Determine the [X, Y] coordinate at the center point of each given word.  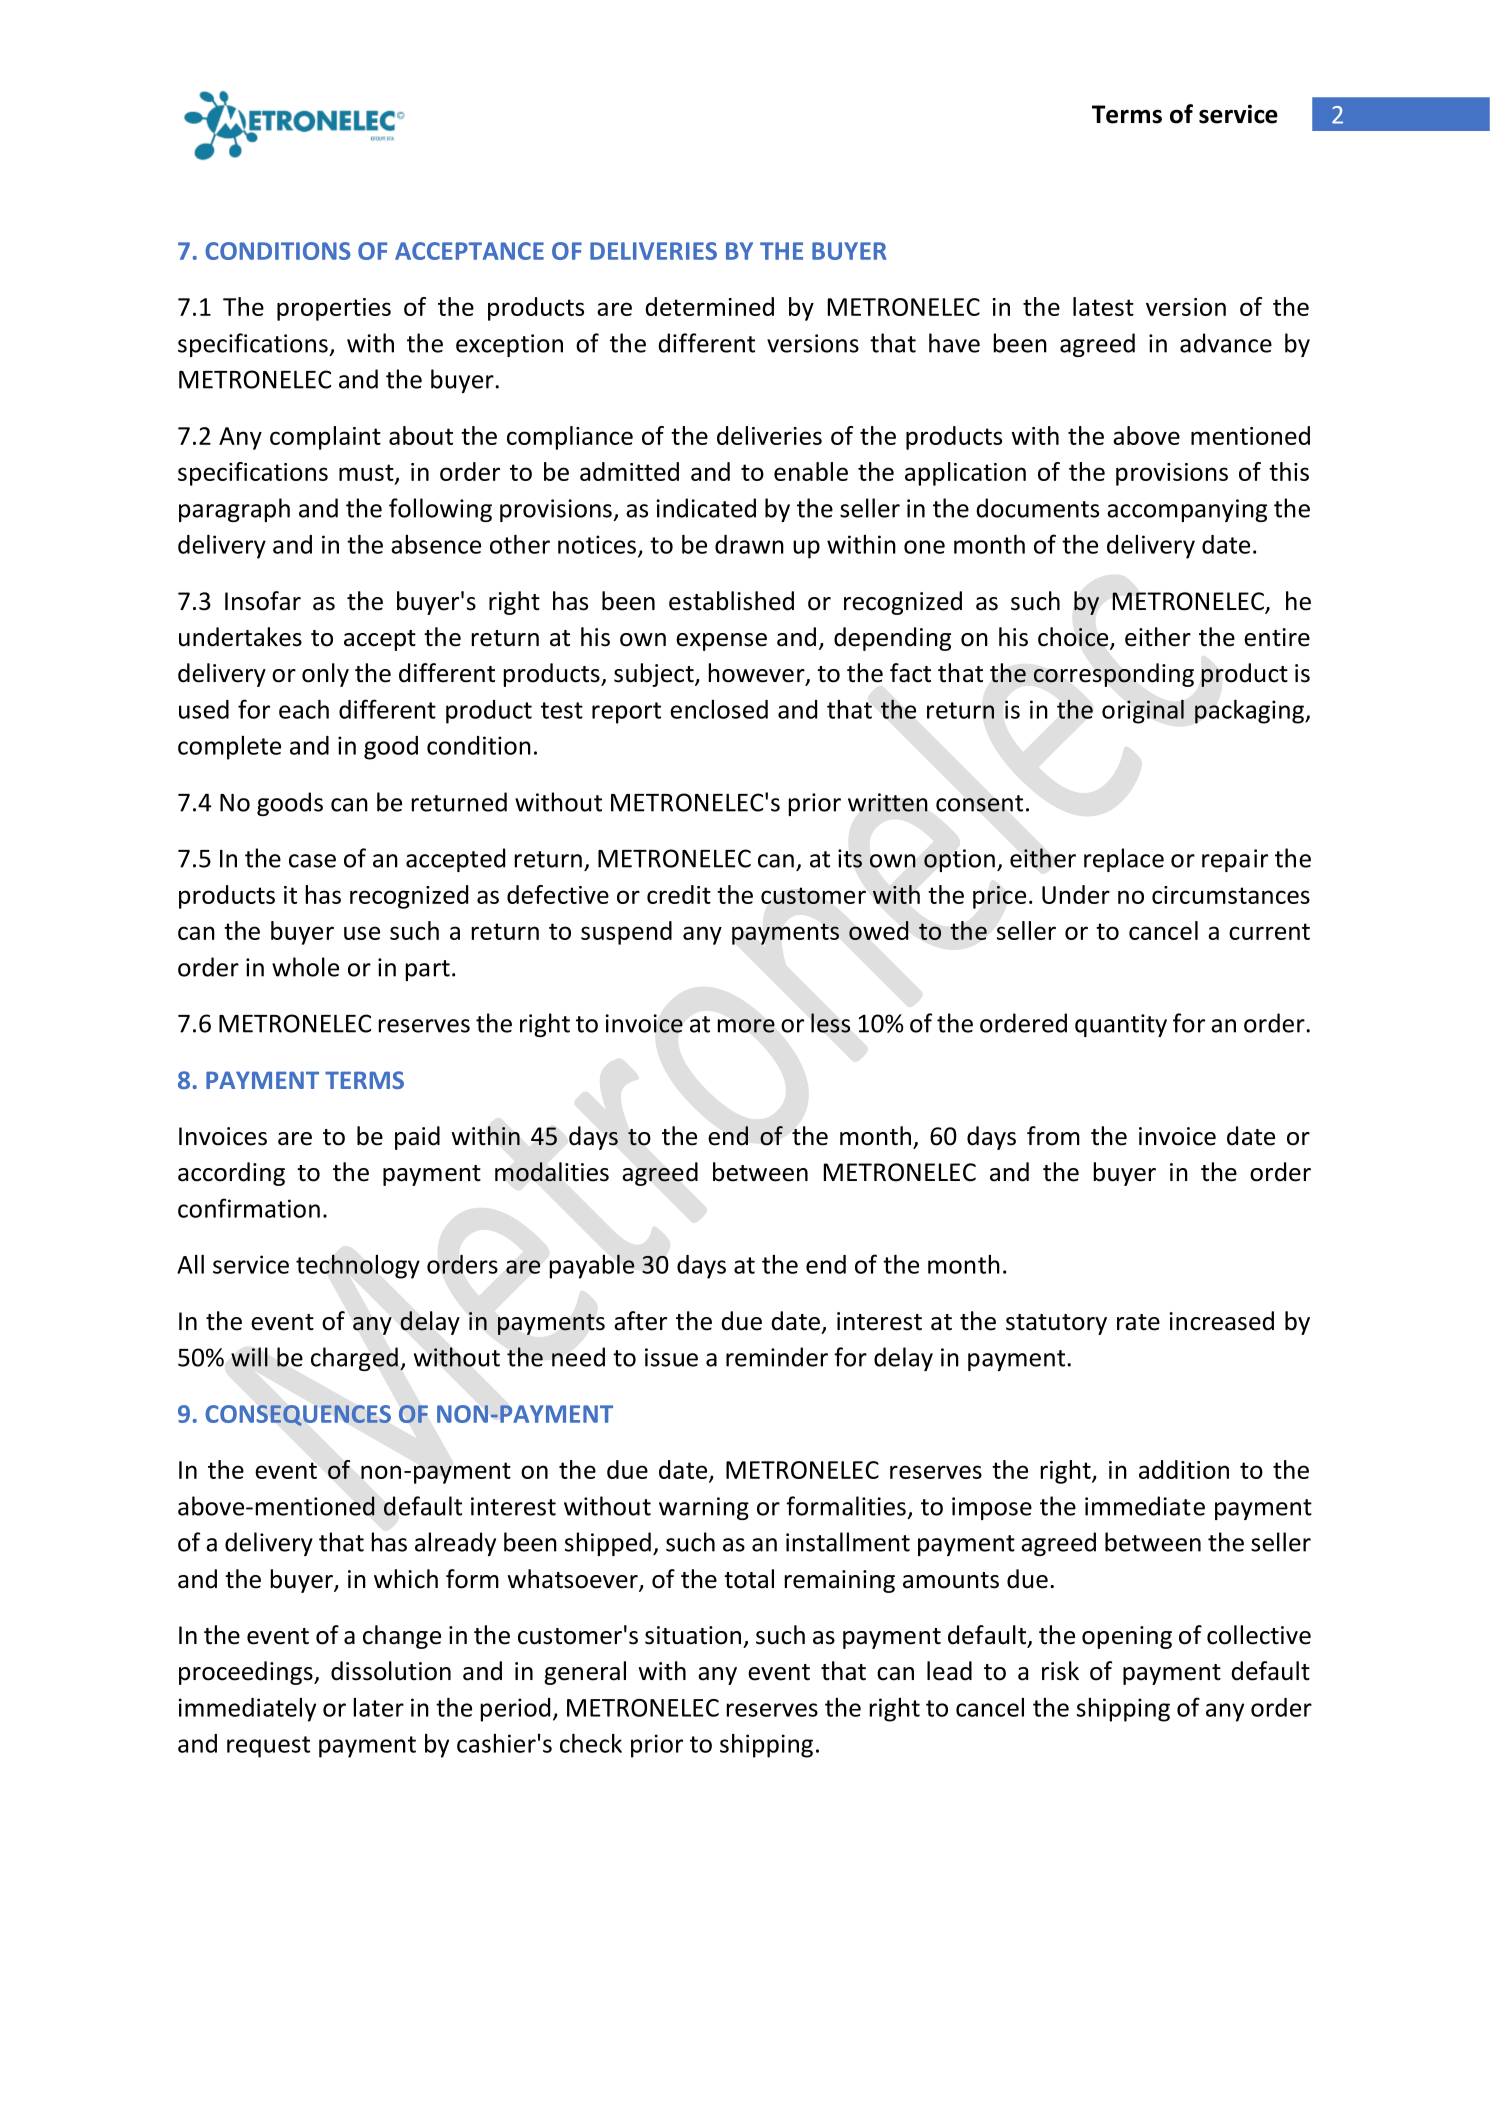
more [746, 1026]
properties [334, 309]
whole [305, 967]
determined [709, 306]
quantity [1121, 1025]
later [378, 1707]
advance [1226, 343]
